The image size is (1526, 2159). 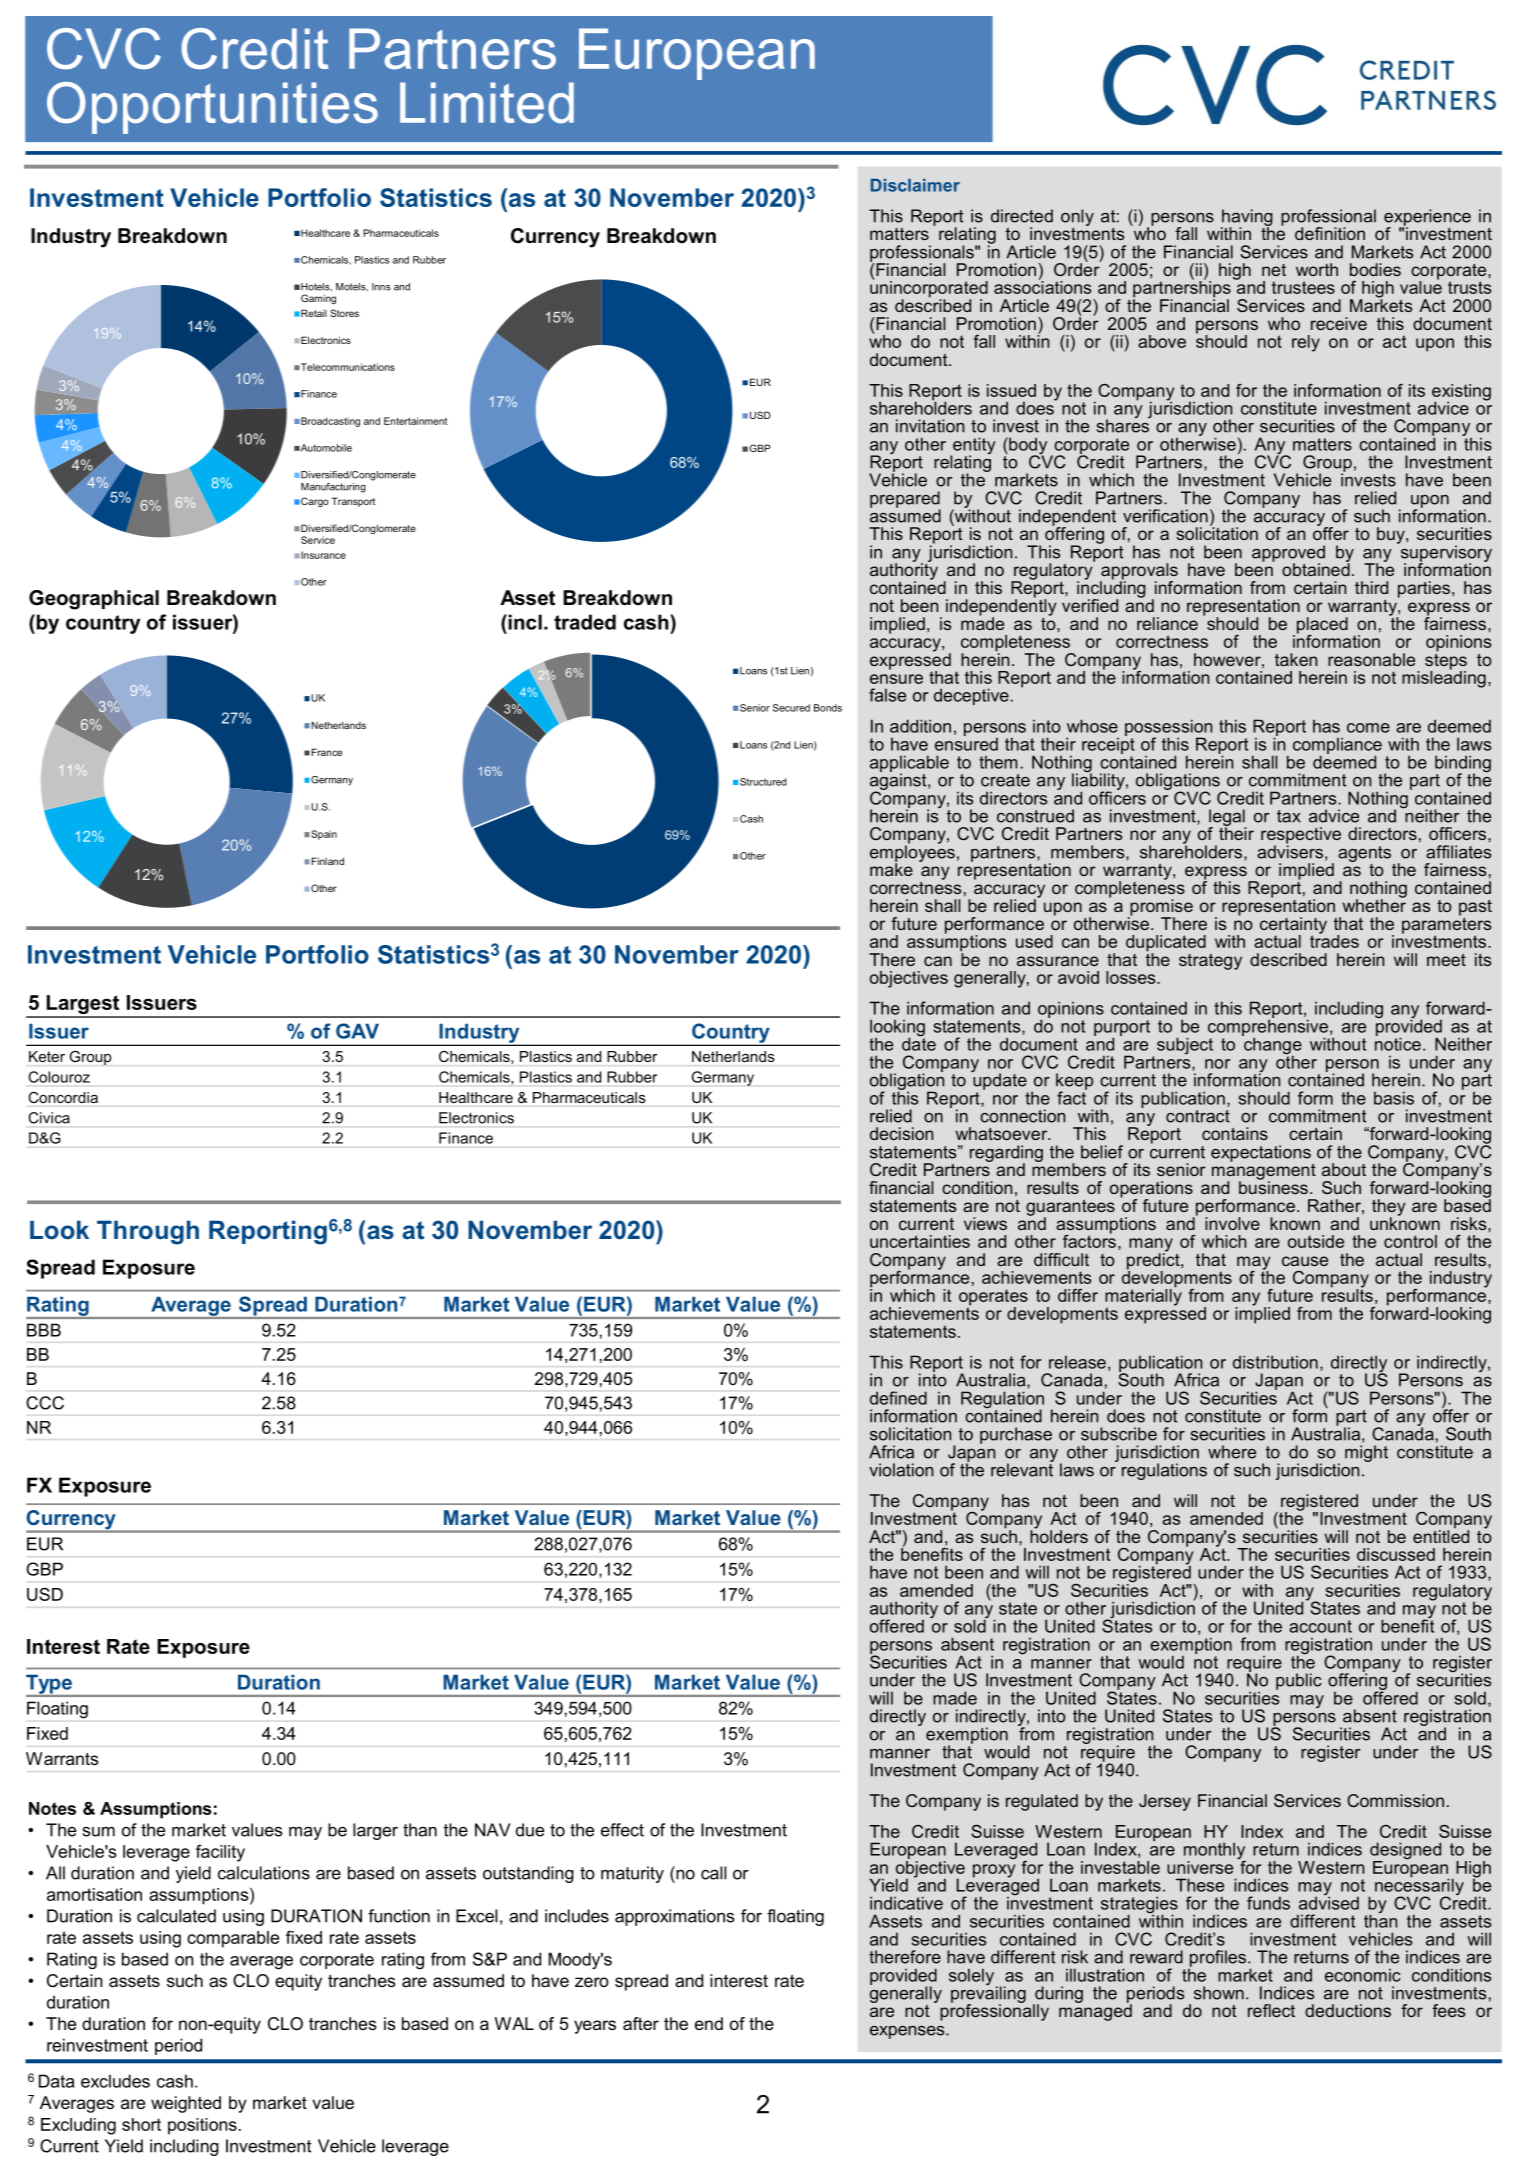 I want to click on Finland, so click(x=328, y=861).
